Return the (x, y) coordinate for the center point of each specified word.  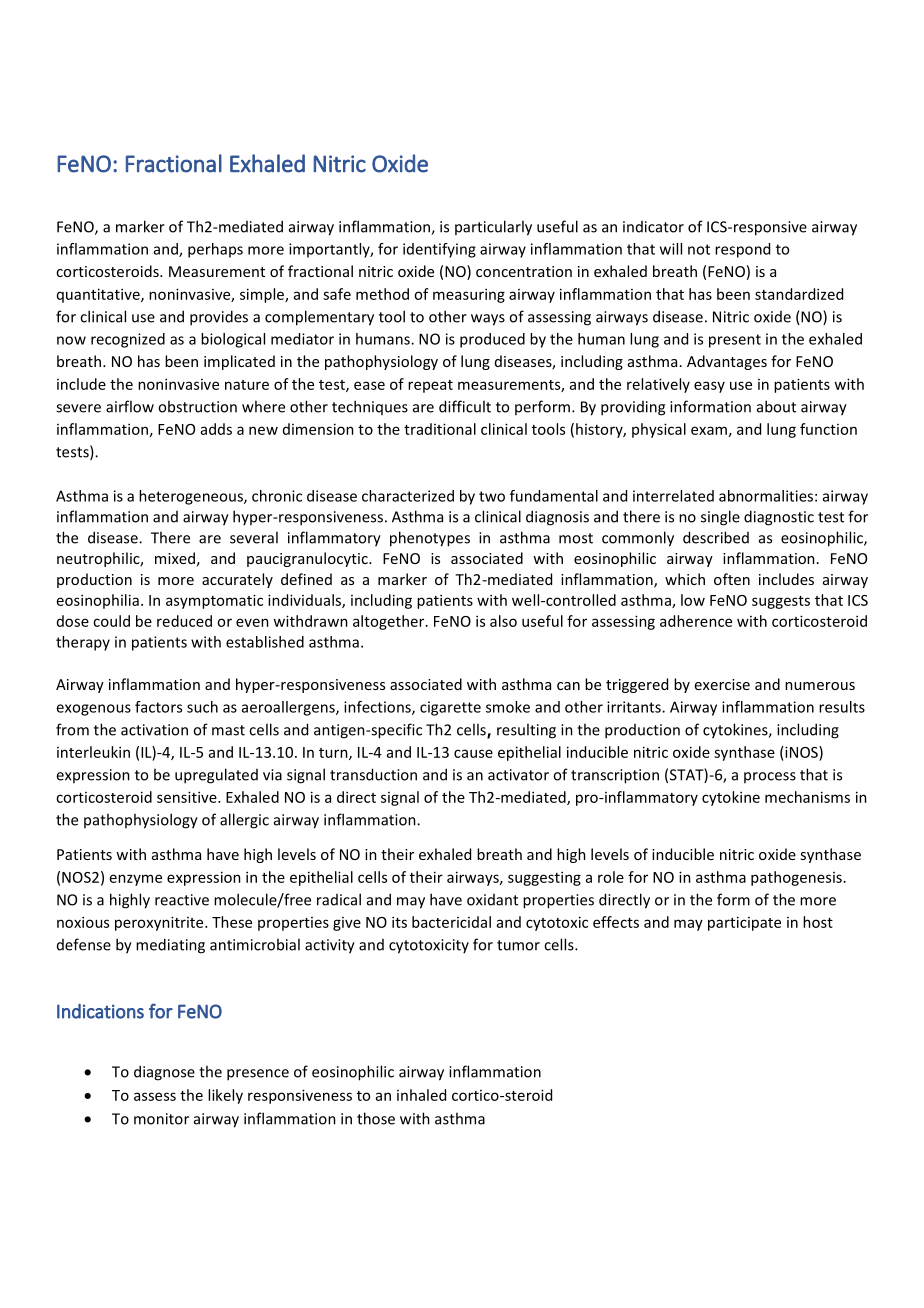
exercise (722, 684)
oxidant (492, 900)
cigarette (450, 708)
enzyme (136, 880)
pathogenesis (796, 878)
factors (158, 707)
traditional (440, 429)
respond (742, 250)
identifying (439, 250)
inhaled (421, 1095)
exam (709, 430)
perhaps (215, 250)
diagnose (164, 1073)
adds (216, 429)
